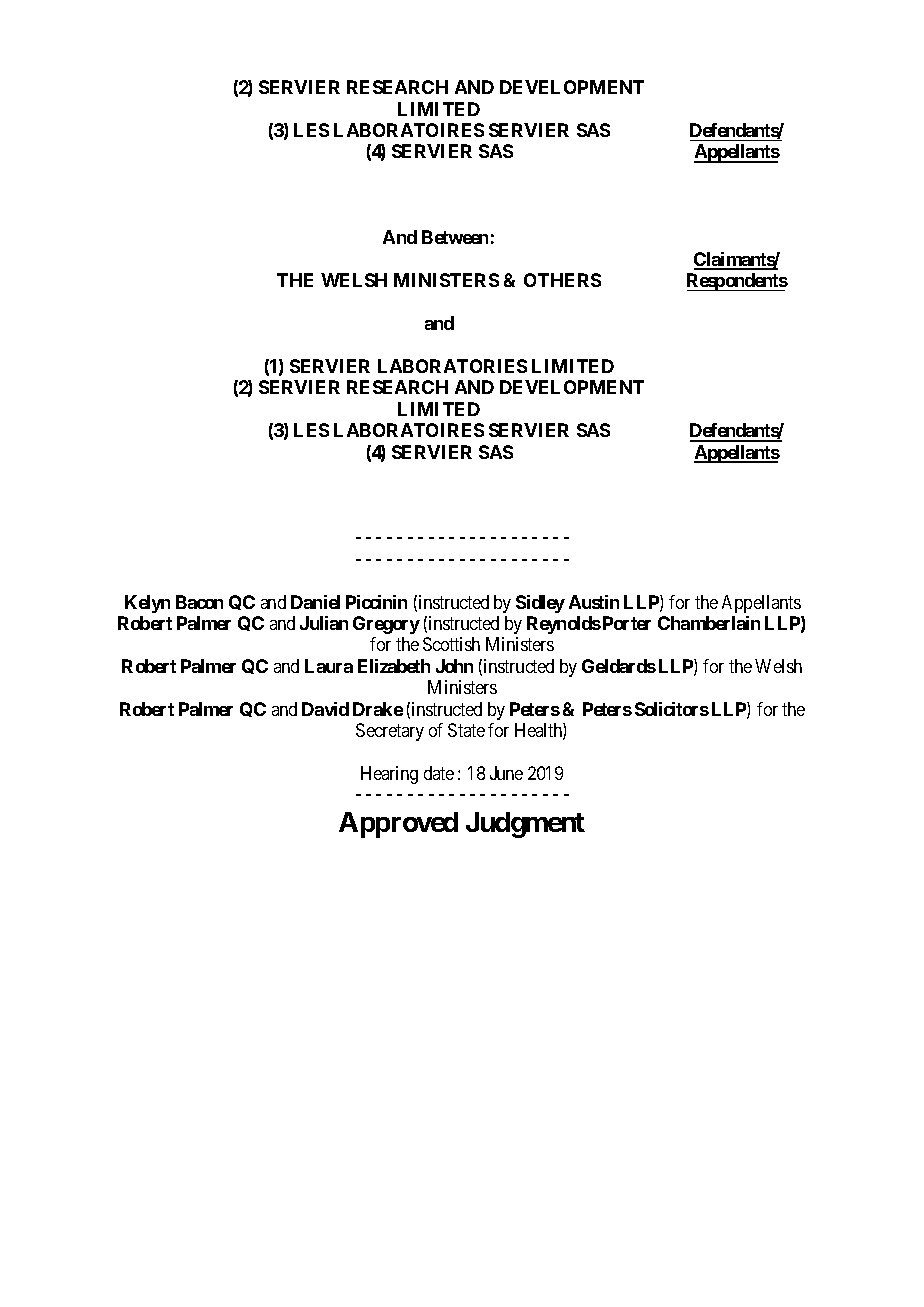 The image size is (924, 1307). I want to click on Porter, so click(627, 623).
